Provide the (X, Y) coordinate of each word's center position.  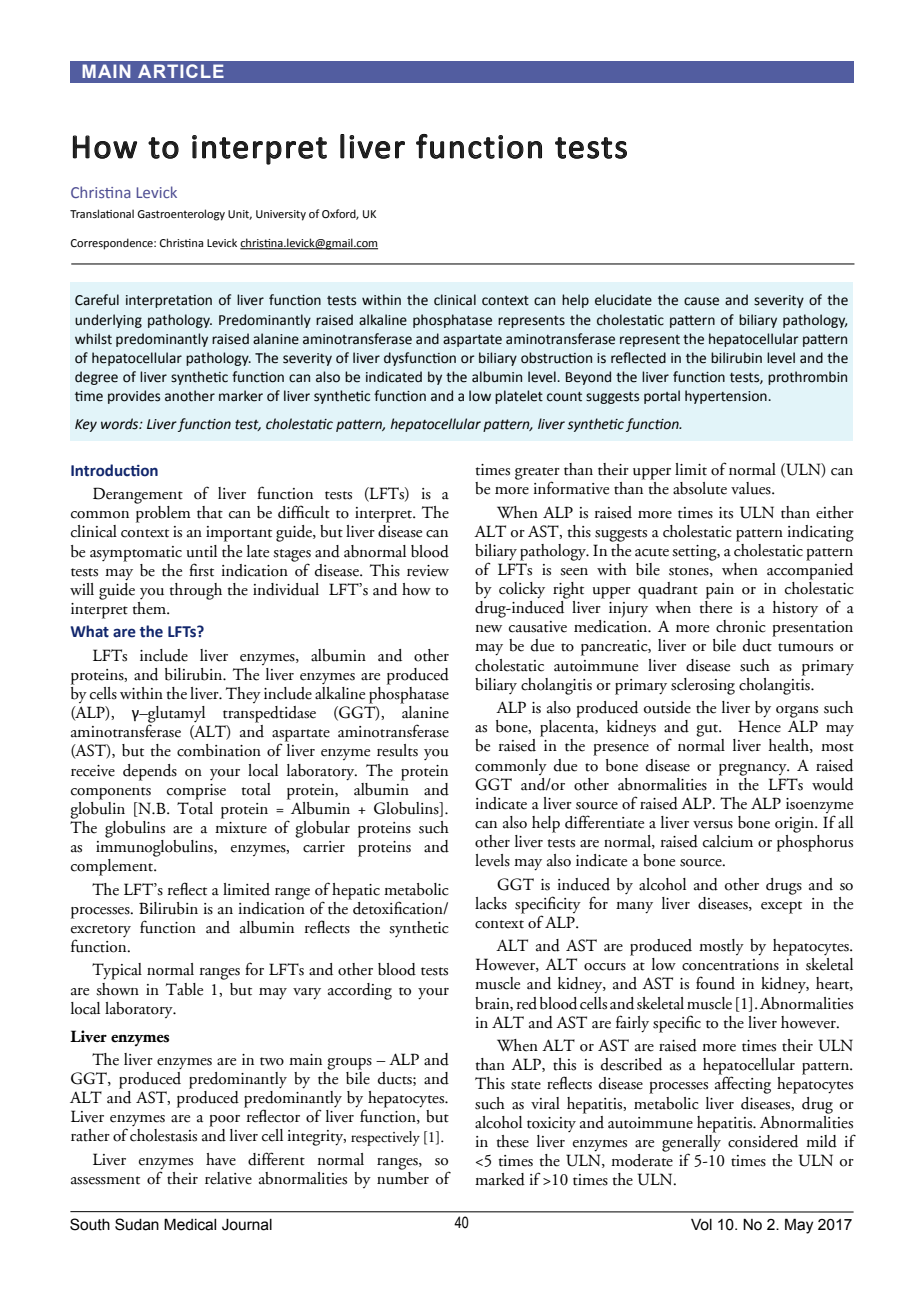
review (428, 571)
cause (701, 301)
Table (184, 989)
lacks (491, 903)
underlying (108, 321)
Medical (190, 1224)
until (202, 551)
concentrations (730, 965)
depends (150, 772)
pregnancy (754, 770)
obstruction (556, 358)
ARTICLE (181, 71)
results (397, 750)
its (726, 513)
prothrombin (807, 378)
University (281, 215)
